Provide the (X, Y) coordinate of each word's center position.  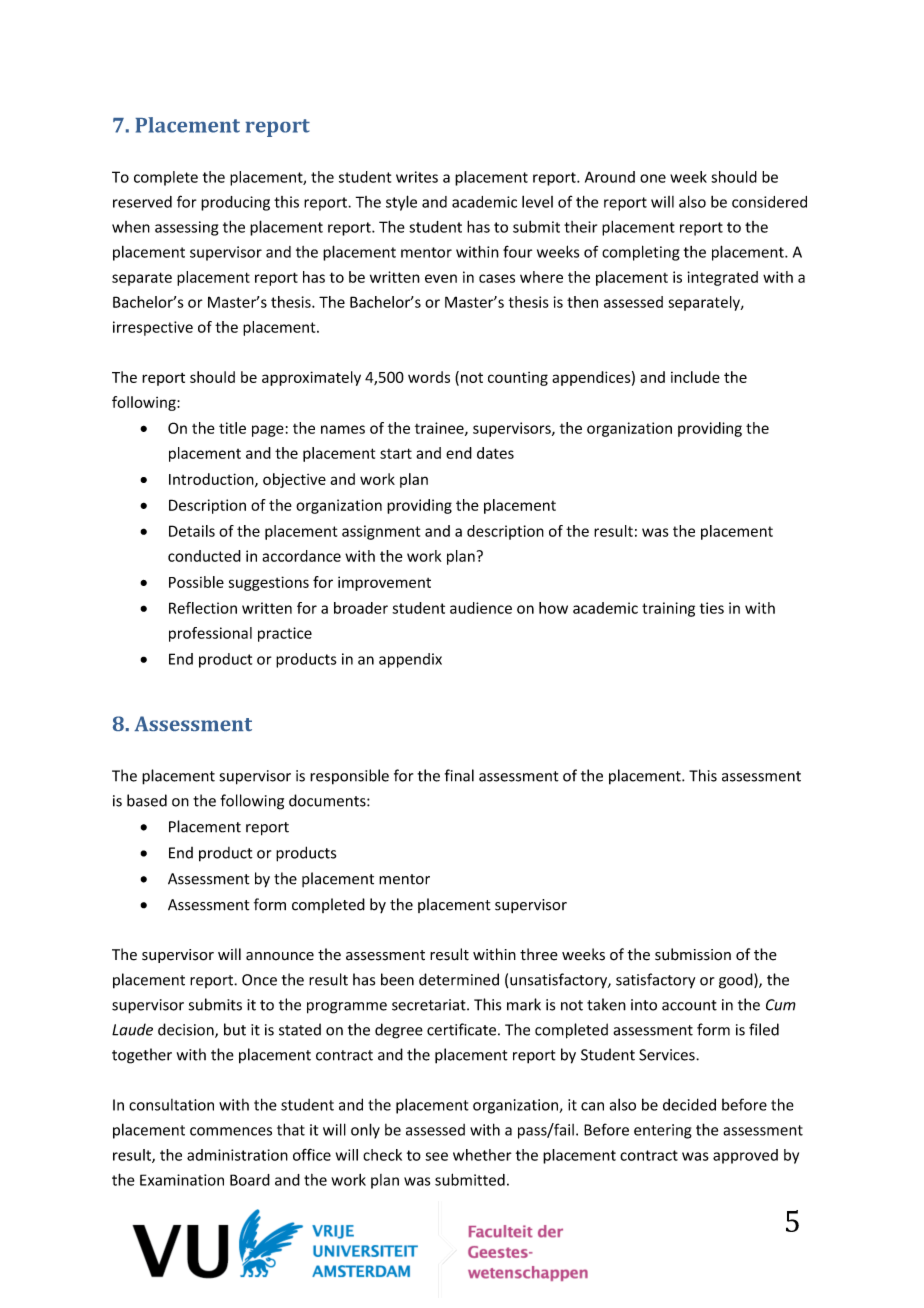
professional (210, 634)
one (653, 178)
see (436, 1156)
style (401, 203)
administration (237, 1155)
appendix (410, 660)
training (668, 609)
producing (235, 203)
